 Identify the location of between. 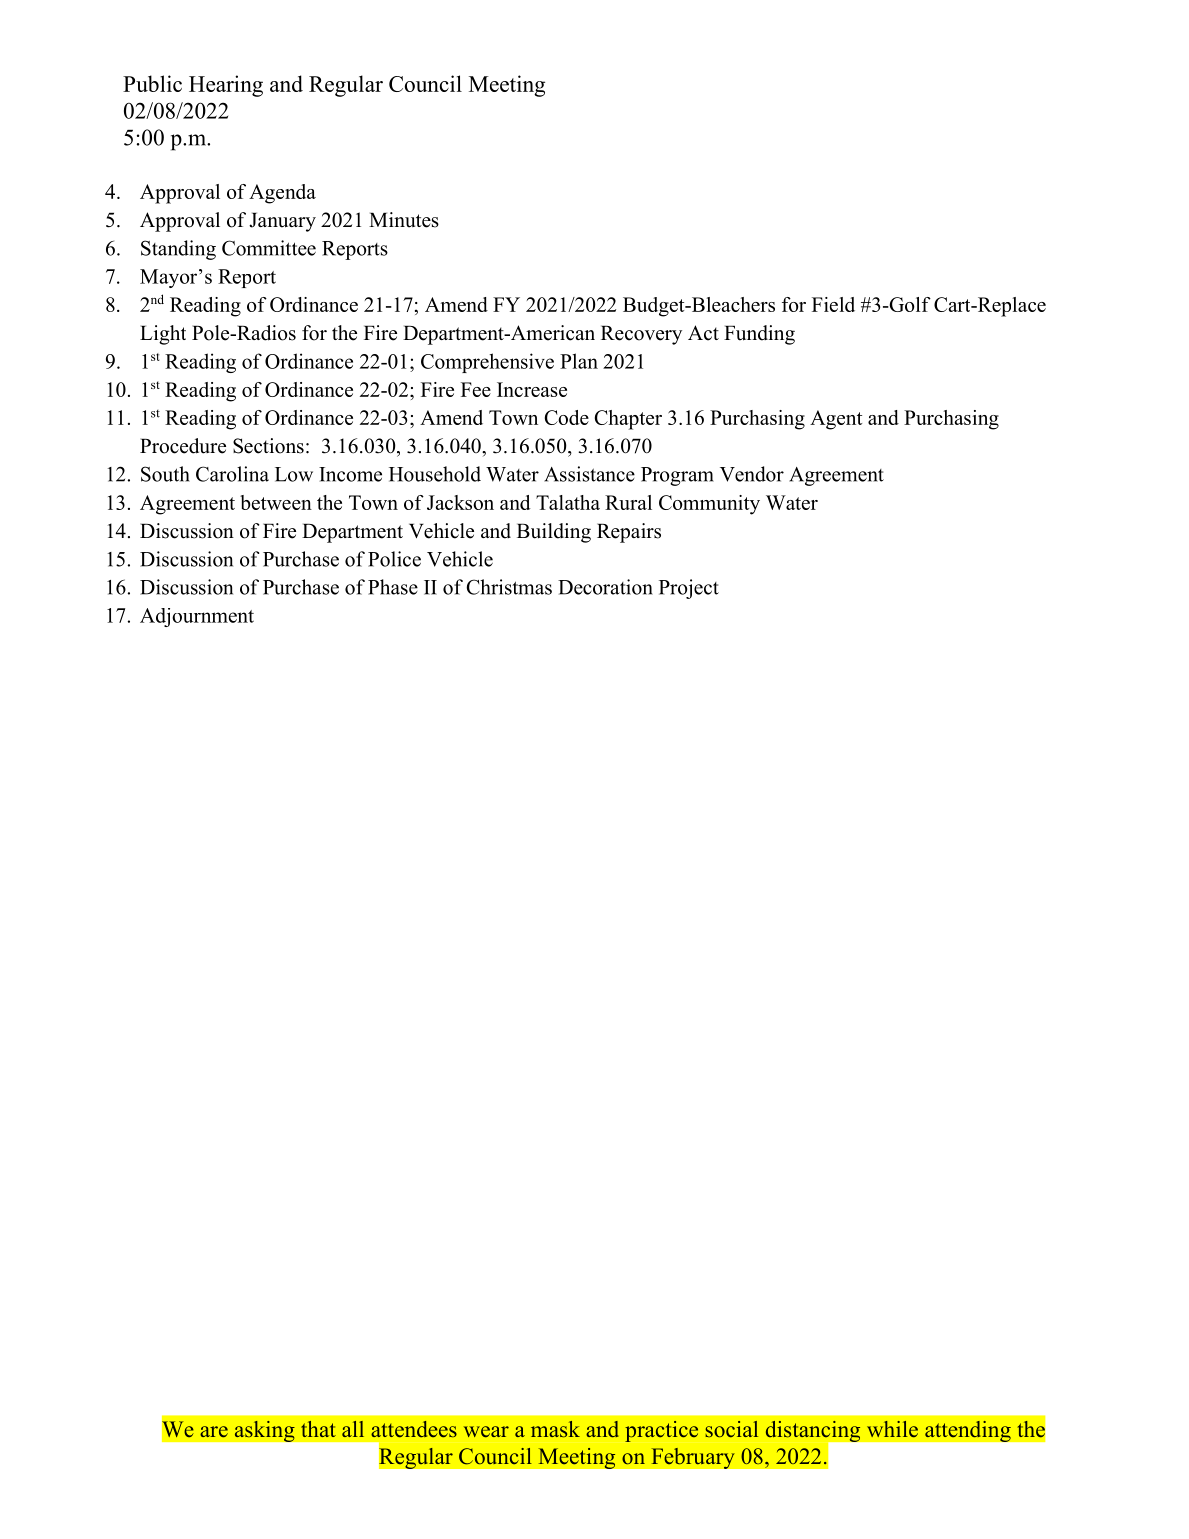
(276, 502).
